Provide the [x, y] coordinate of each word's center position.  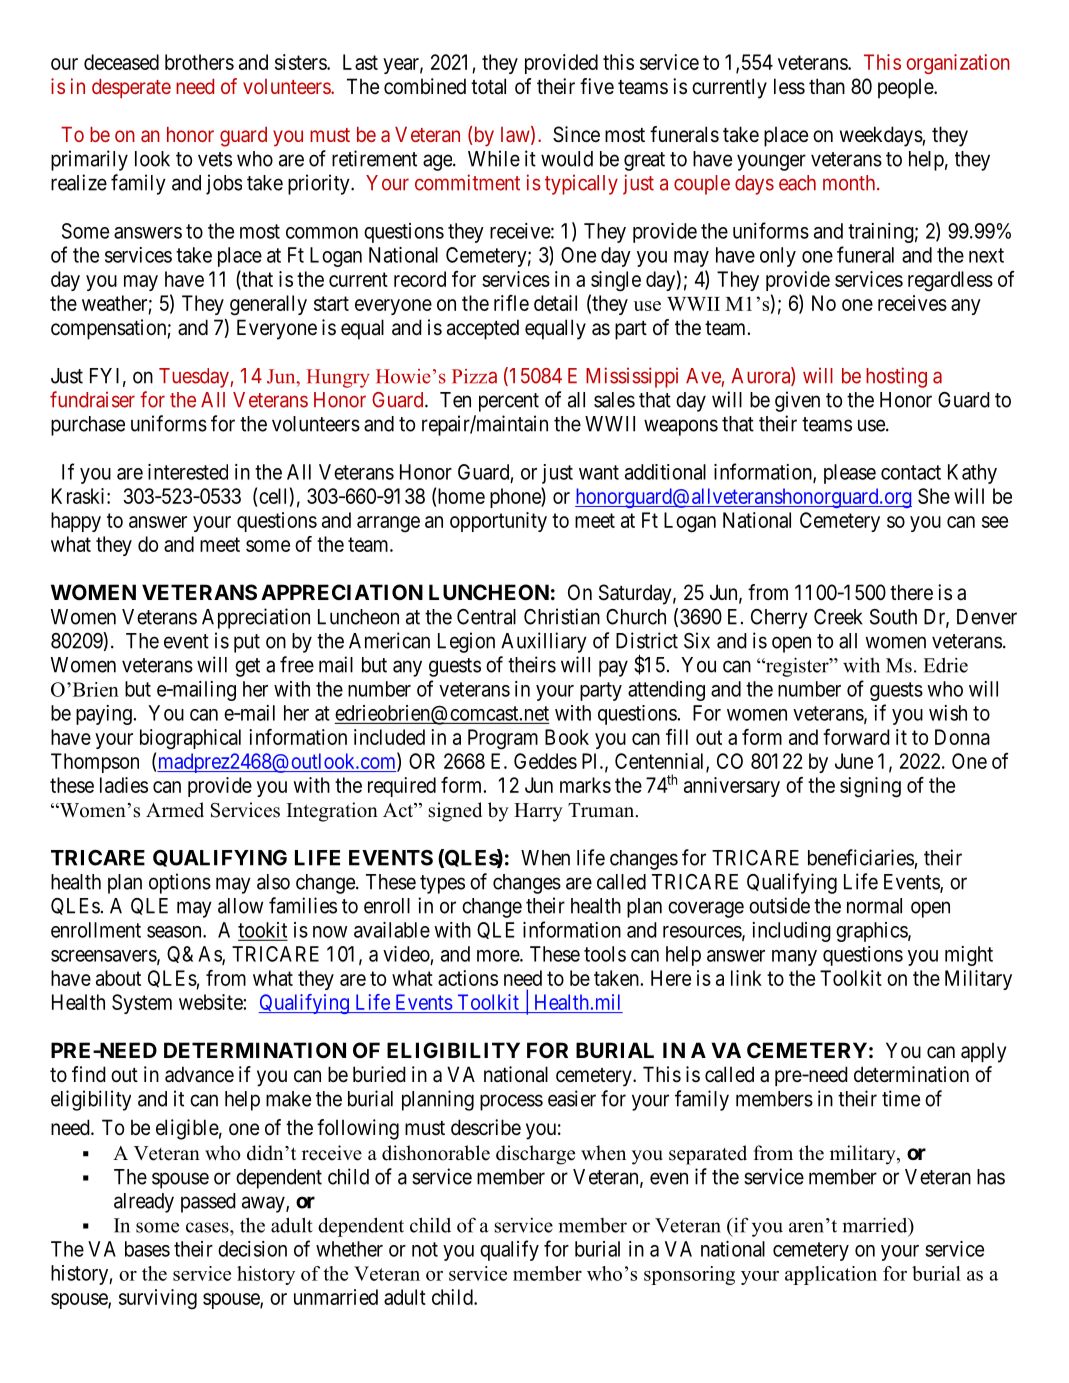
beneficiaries [861, 857]
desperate [131, 89]
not [425, 1249]
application [831, 1275]
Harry [538, 812]
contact [911, 472]
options [180, 883]
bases [147, 1249]
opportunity [498, 522]
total [488, 86]
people [906, 88]
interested [188, 472]
